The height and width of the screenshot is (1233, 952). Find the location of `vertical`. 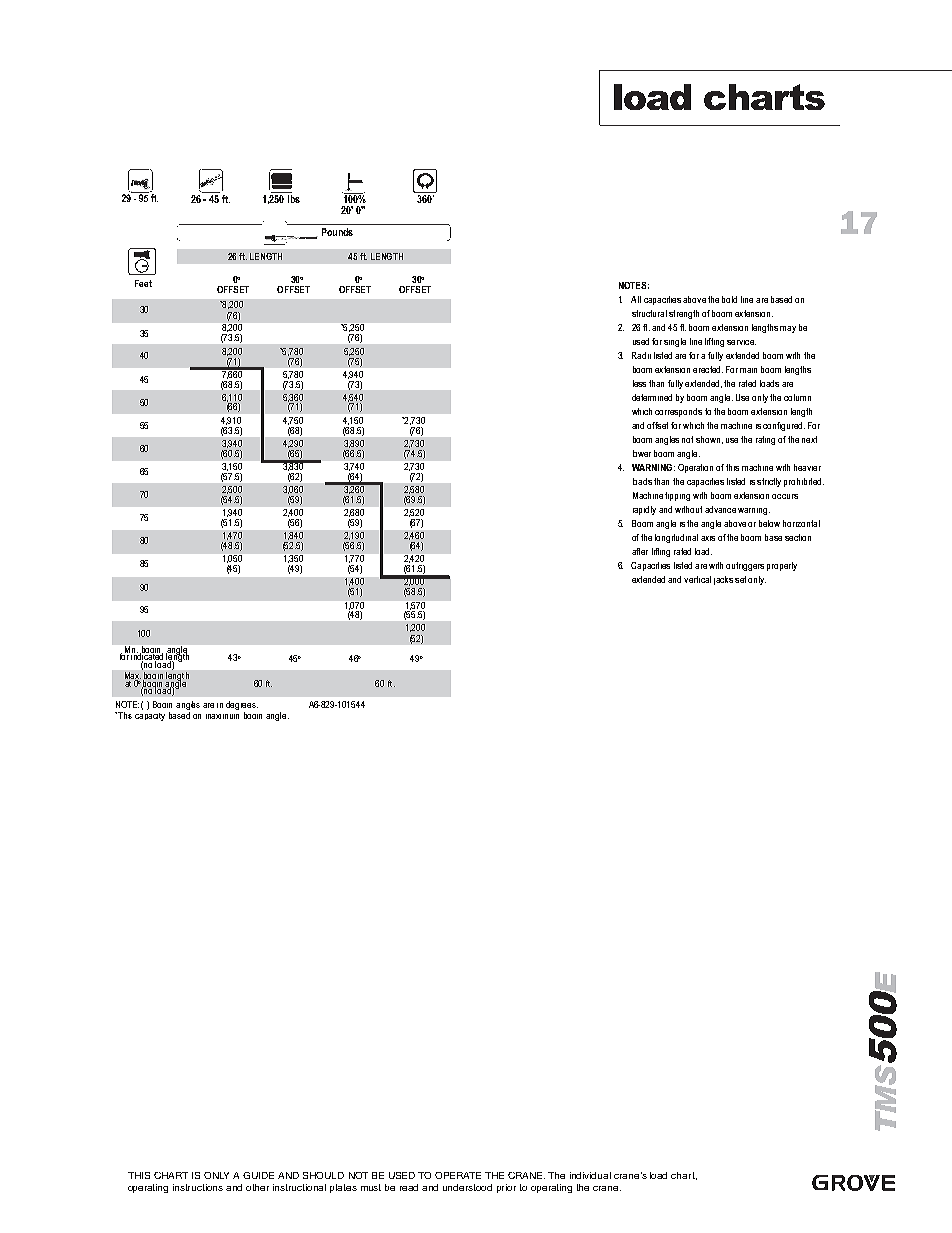

vertical is located at coordinates (697, 579).
